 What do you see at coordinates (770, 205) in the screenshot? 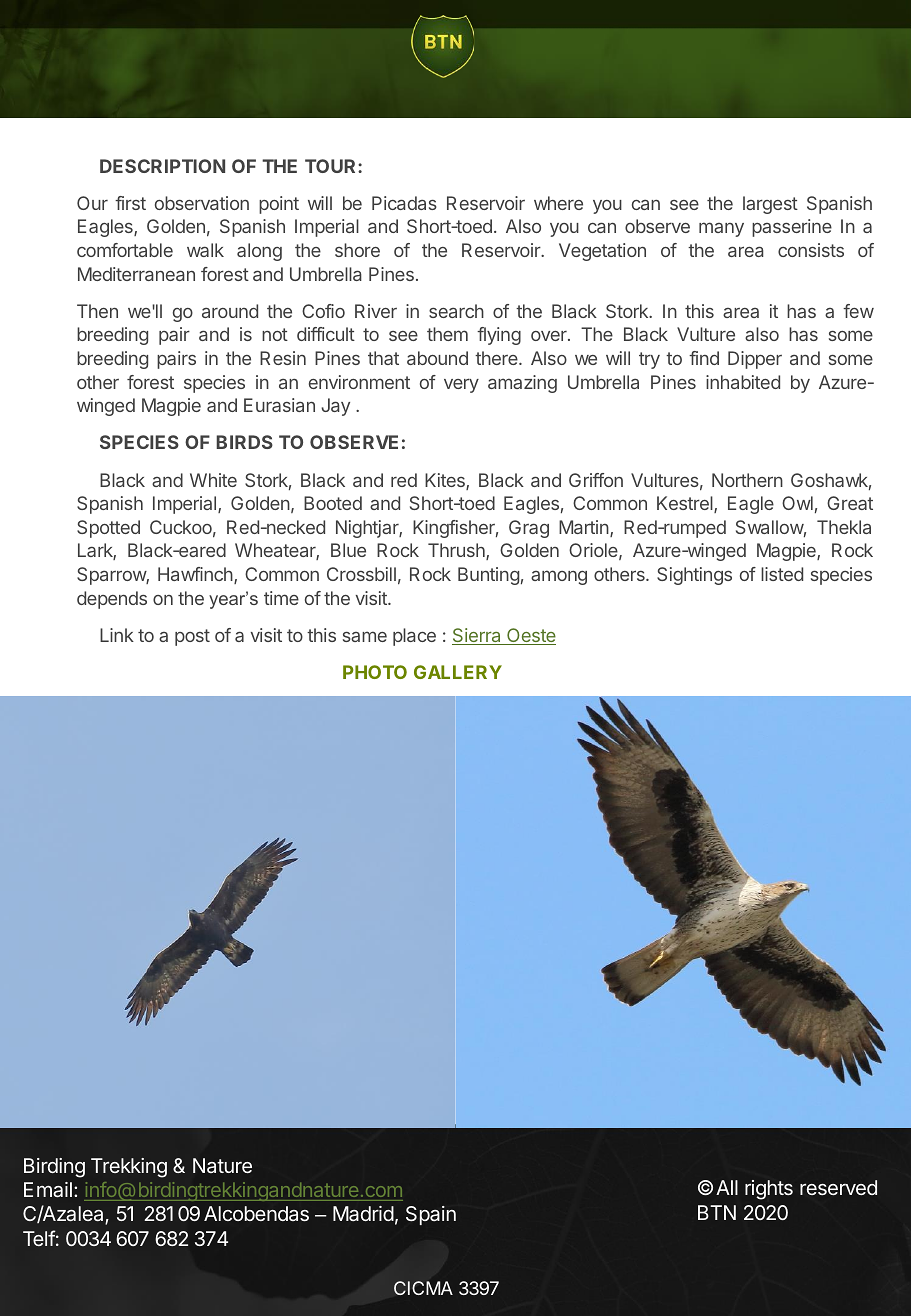
I see `largest` at bounding box center [770, 205].
